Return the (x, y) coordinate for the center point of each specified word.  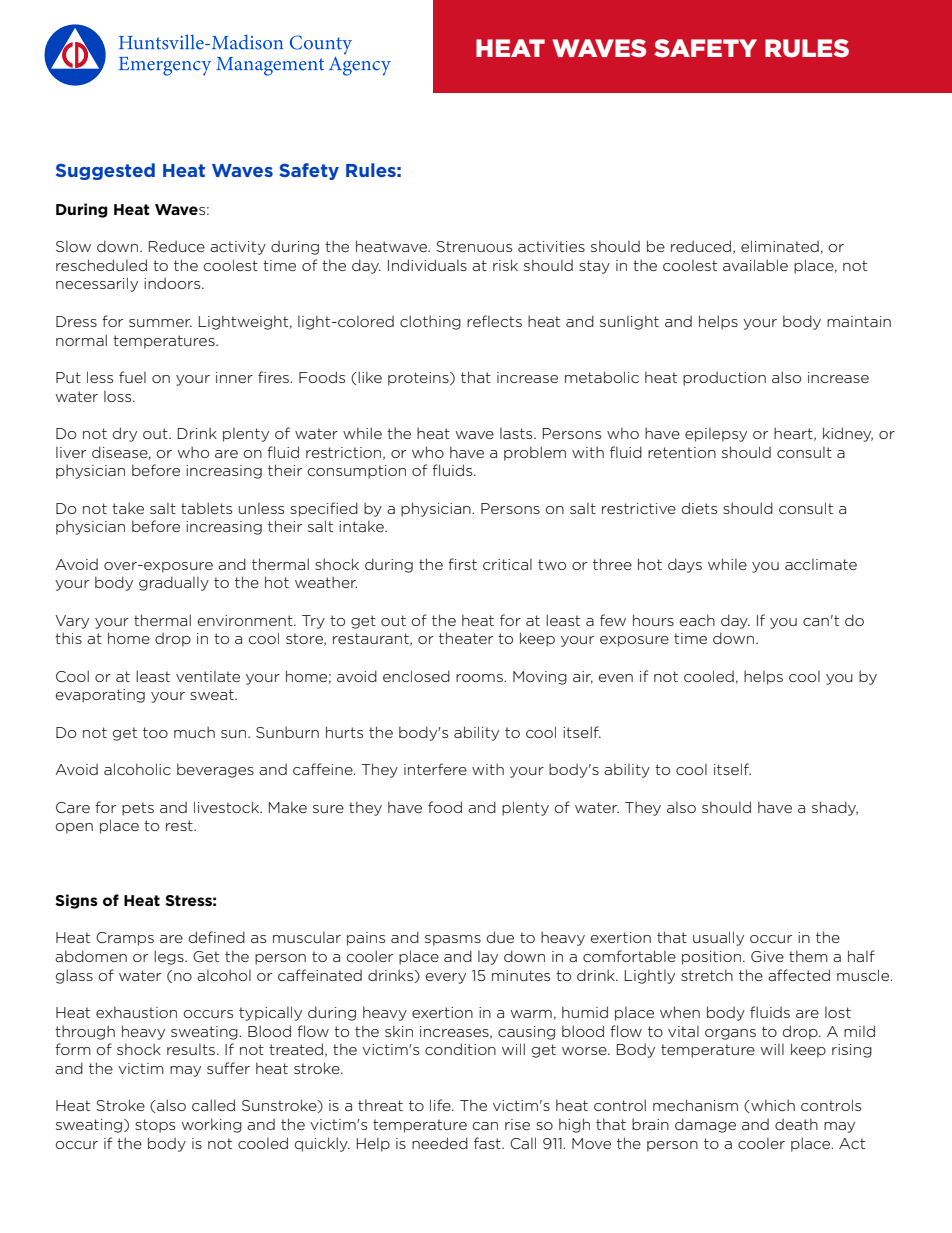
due (500, 937)
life (441, 1105)
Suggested (105, 171)
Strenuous (474, 246)
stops (155, 1126)
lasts (517, 433)
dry (125, 434)
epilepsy (716, 435)
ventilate (208, 676)
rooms (479, 678)
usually (718, 938)
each (697, 620)
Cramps (125, 939)
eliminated (780, 246)
